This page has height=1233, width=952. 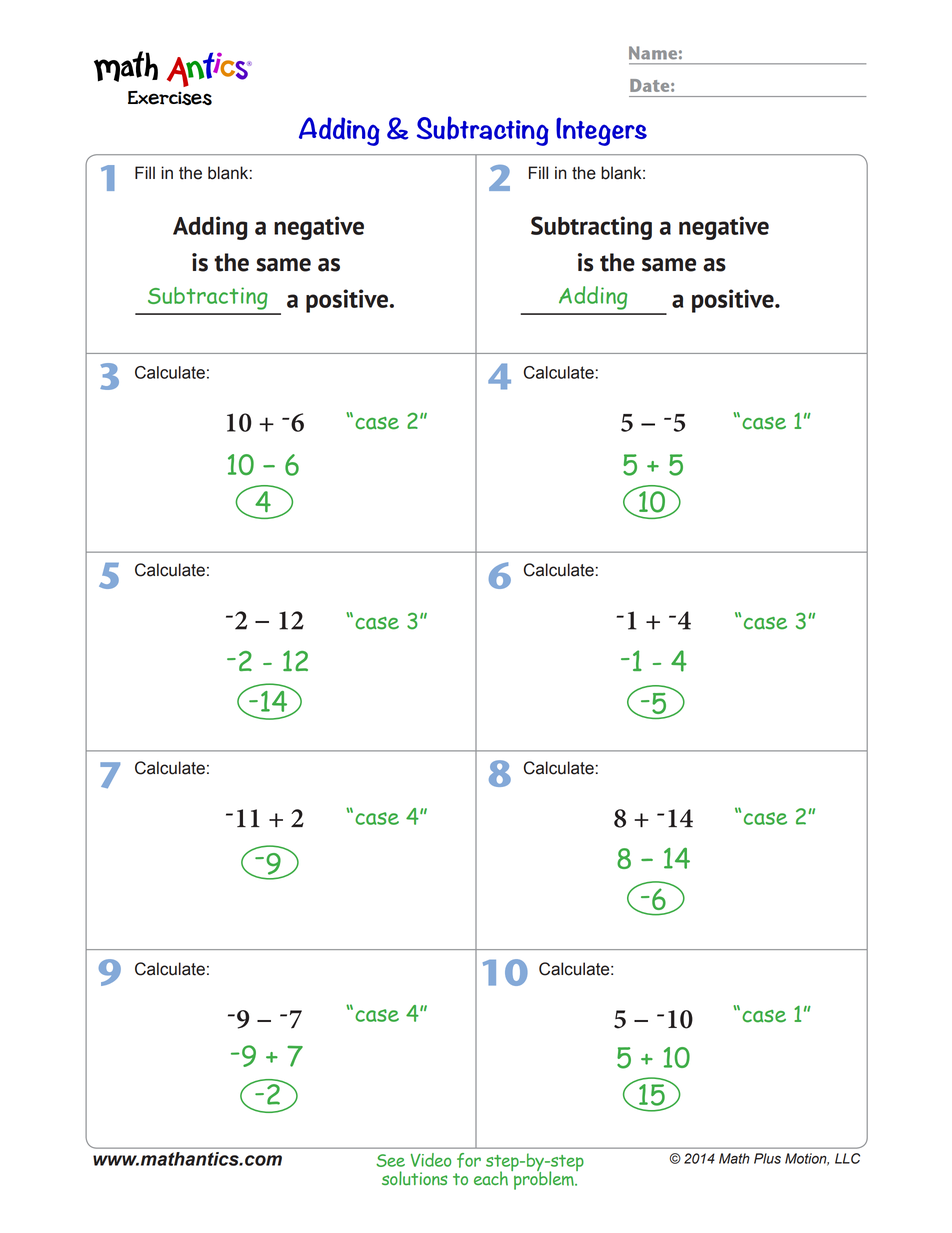 What do you see at coordinates (469, 1160) in the page?
I see `for` at bounding box center [469, 1160].
